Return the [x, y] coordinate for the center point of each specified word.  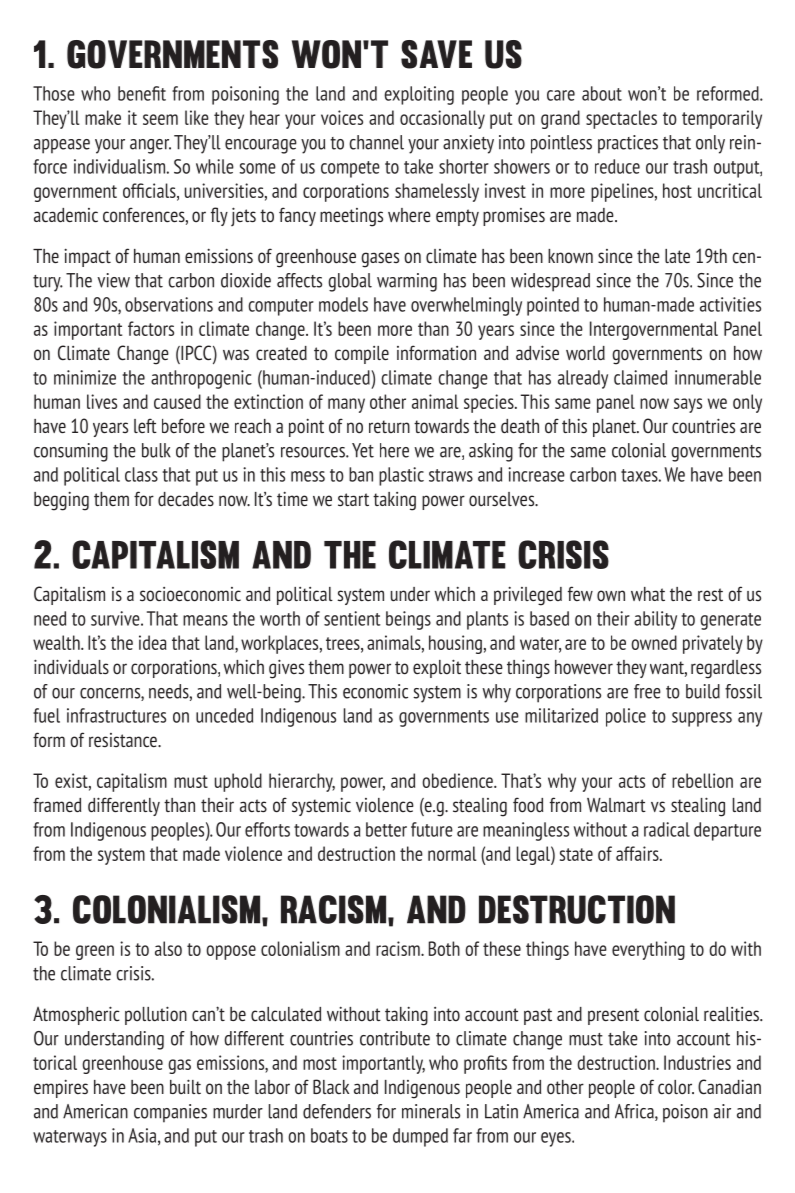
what [648, 594]
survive [116, 618]
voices [342, 117]
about [602, 93]
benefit [142, 93]
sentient [352, 618]
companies [170, 1113]
